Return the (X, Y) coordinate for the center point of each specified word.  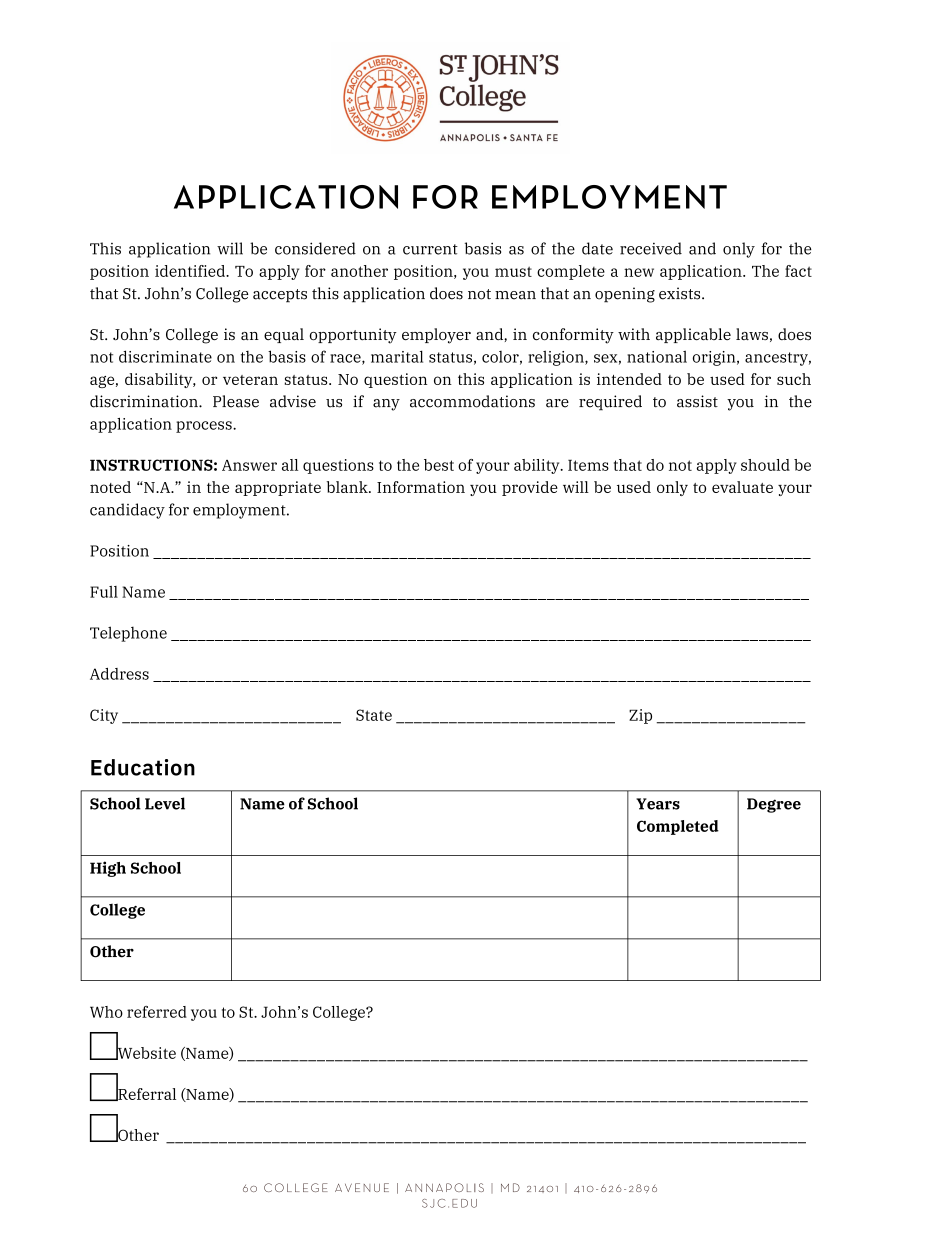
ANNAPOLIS (444, 1187)
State (374, 715)
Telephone (128, 634)
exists (681, 293)
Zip (640, 716)
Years (658, 804)
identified (191, 271)
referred (157, 1012)
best (439, 465)
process (205, 427)
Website (145, 1052)
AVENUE (362, 1187)
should (765, 465)
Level (165, 803)
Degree (774, 805)
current (430, 249)
